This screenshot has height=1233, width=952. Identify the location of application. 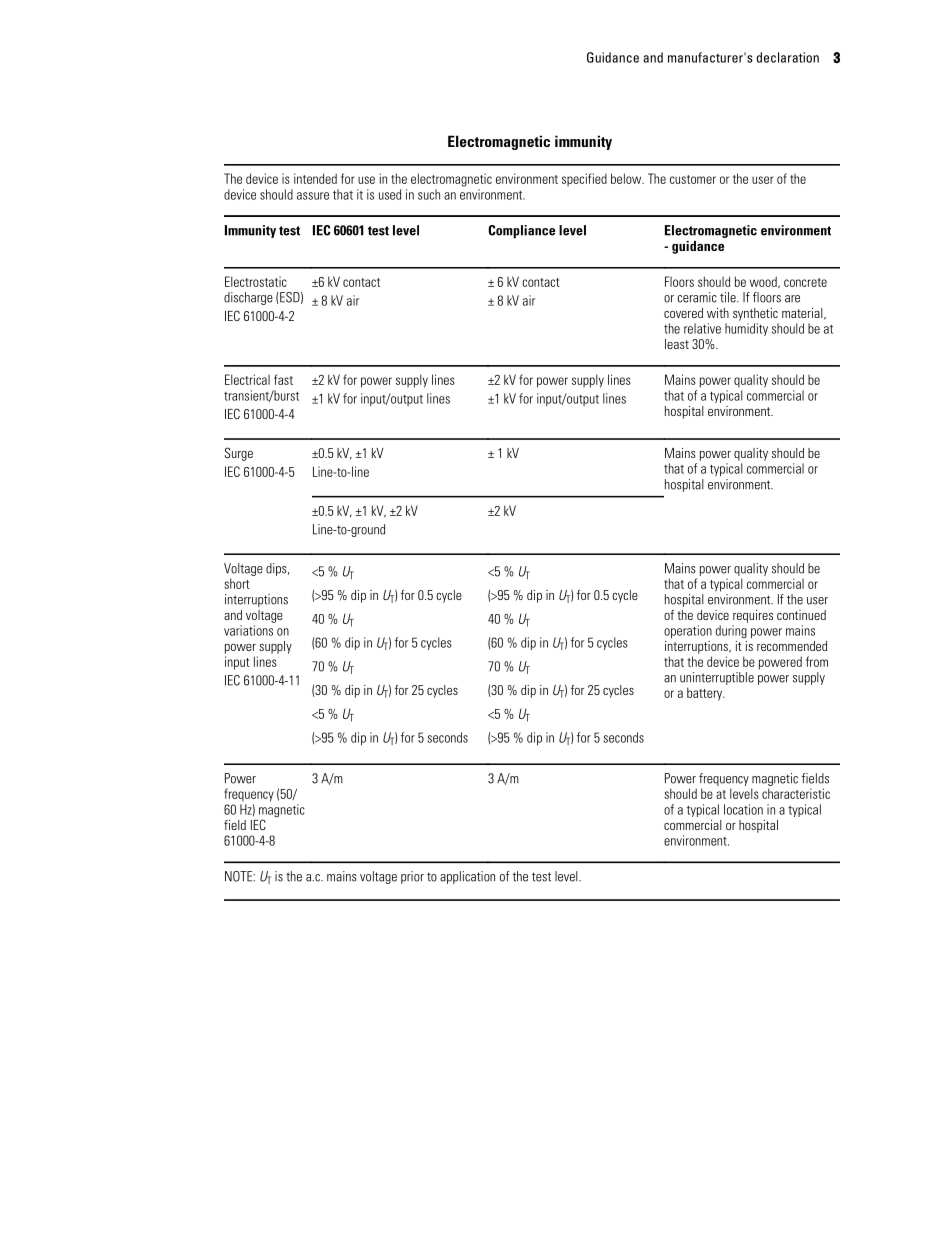
(467, 877).
